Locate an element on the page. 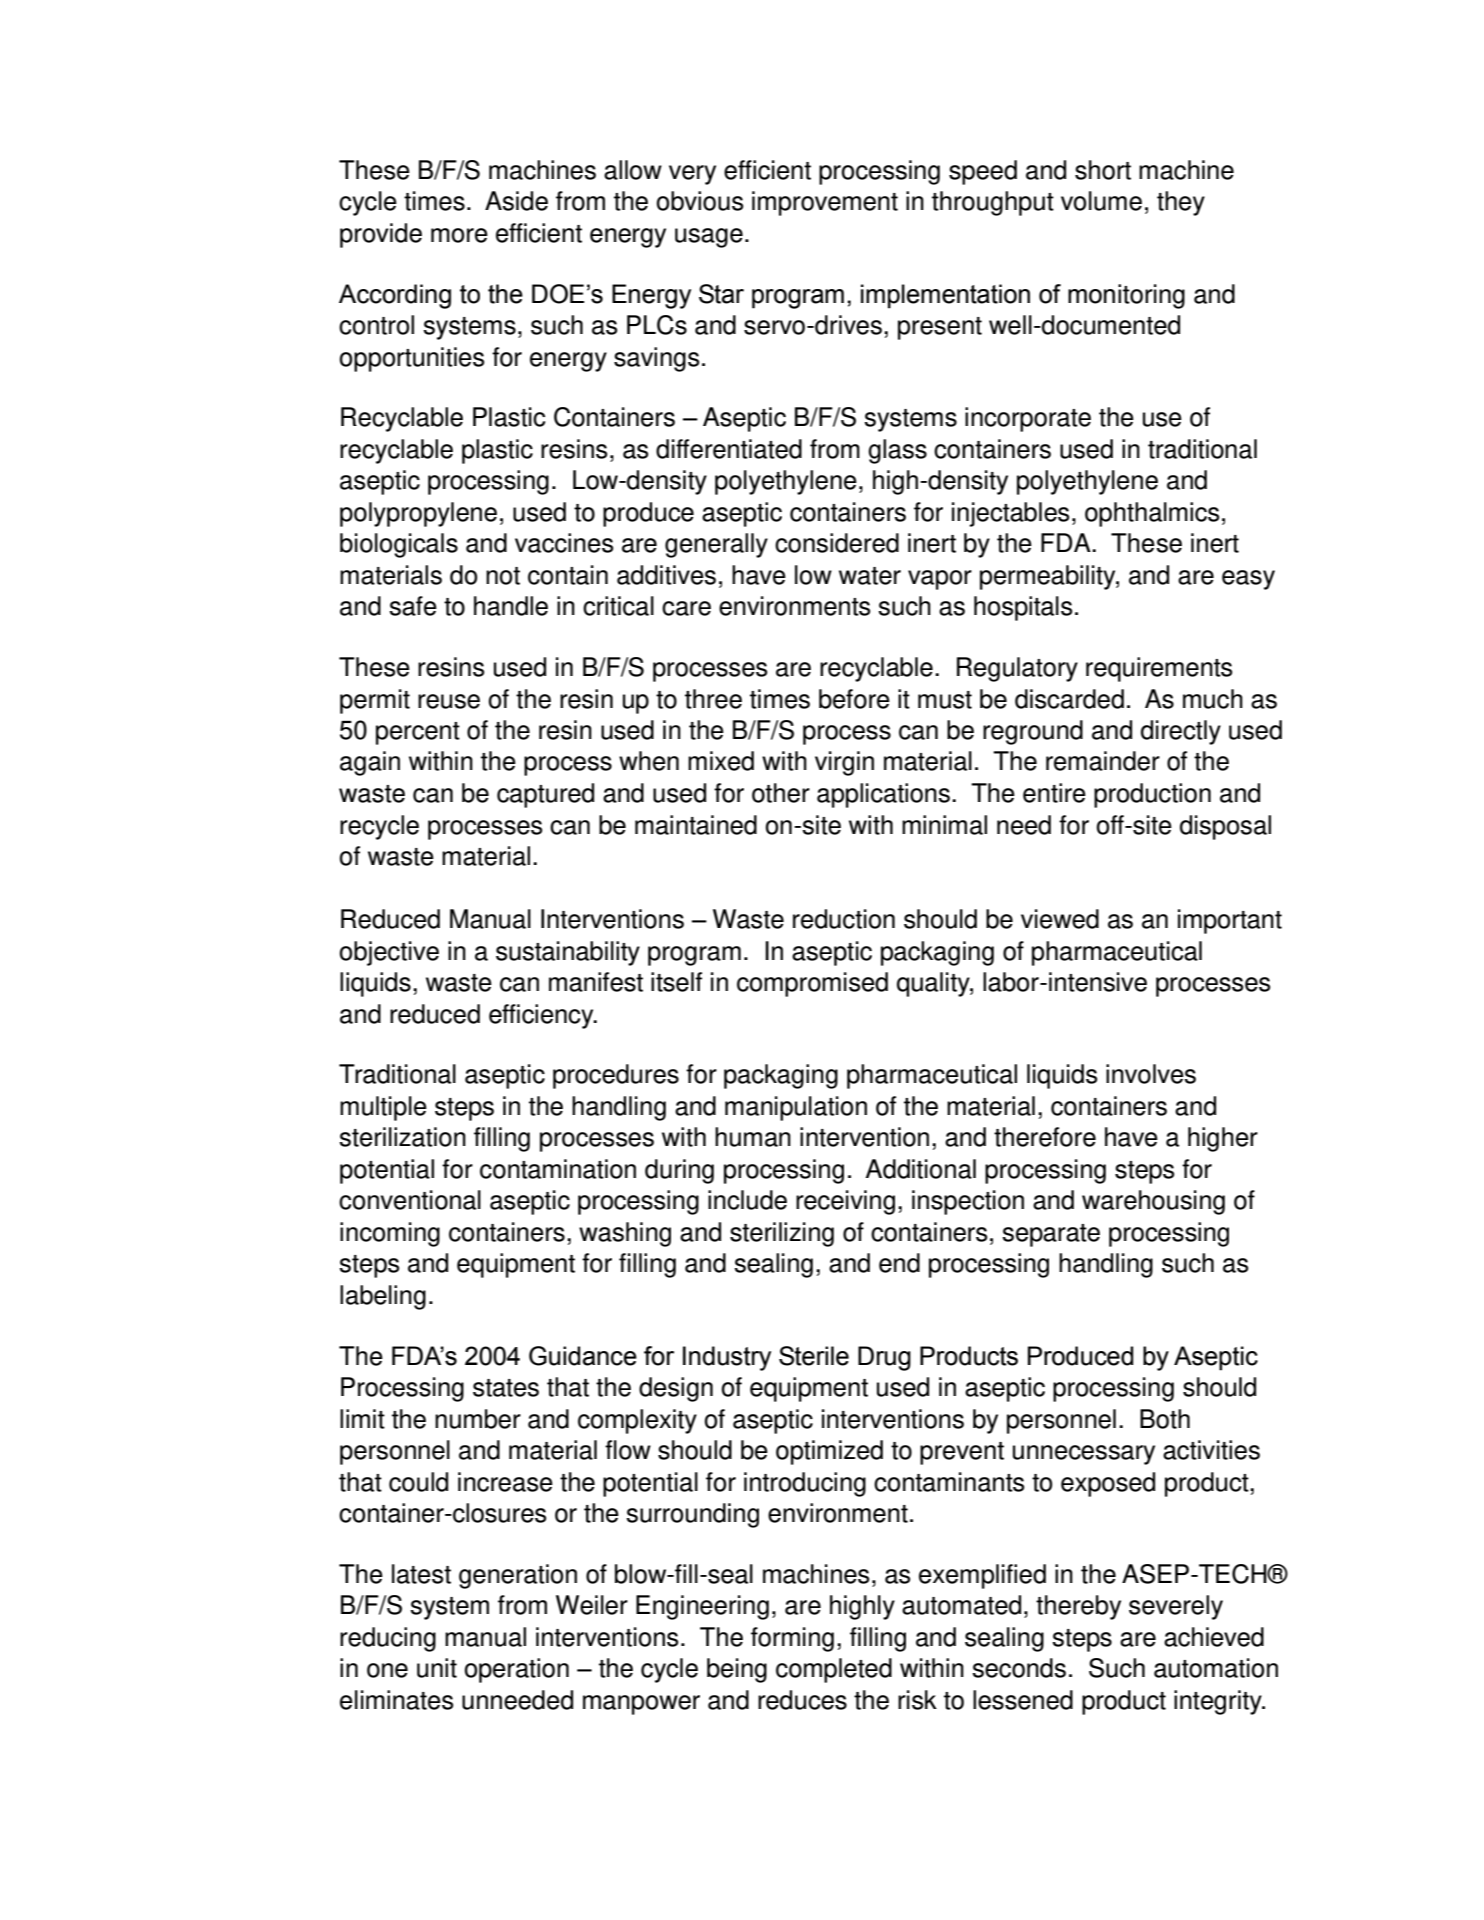  receiving is located at coordinates (845, 1202).
